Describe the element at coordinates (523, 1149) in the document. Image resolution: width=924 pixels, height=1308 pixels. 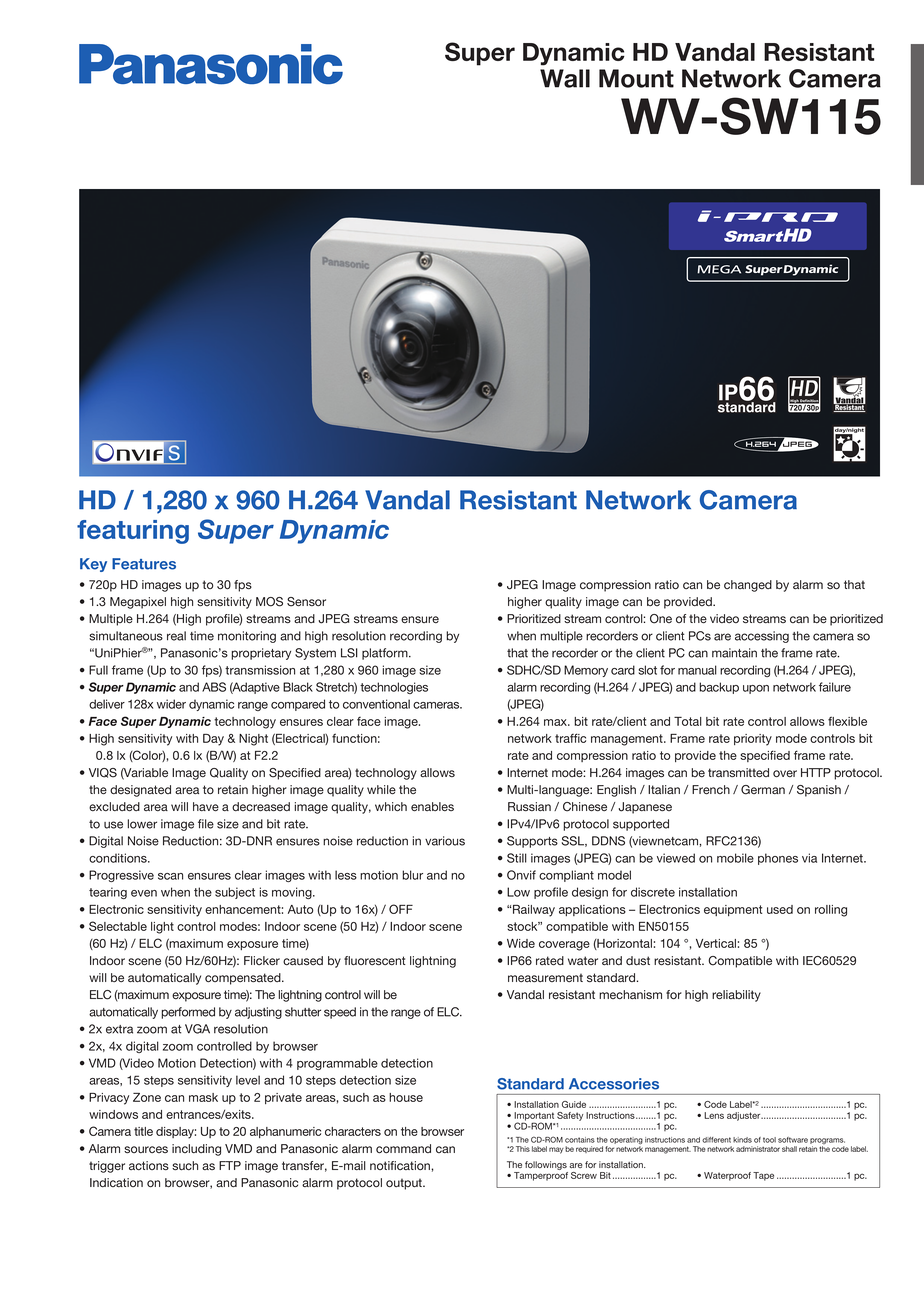
I see `This` at that location.
